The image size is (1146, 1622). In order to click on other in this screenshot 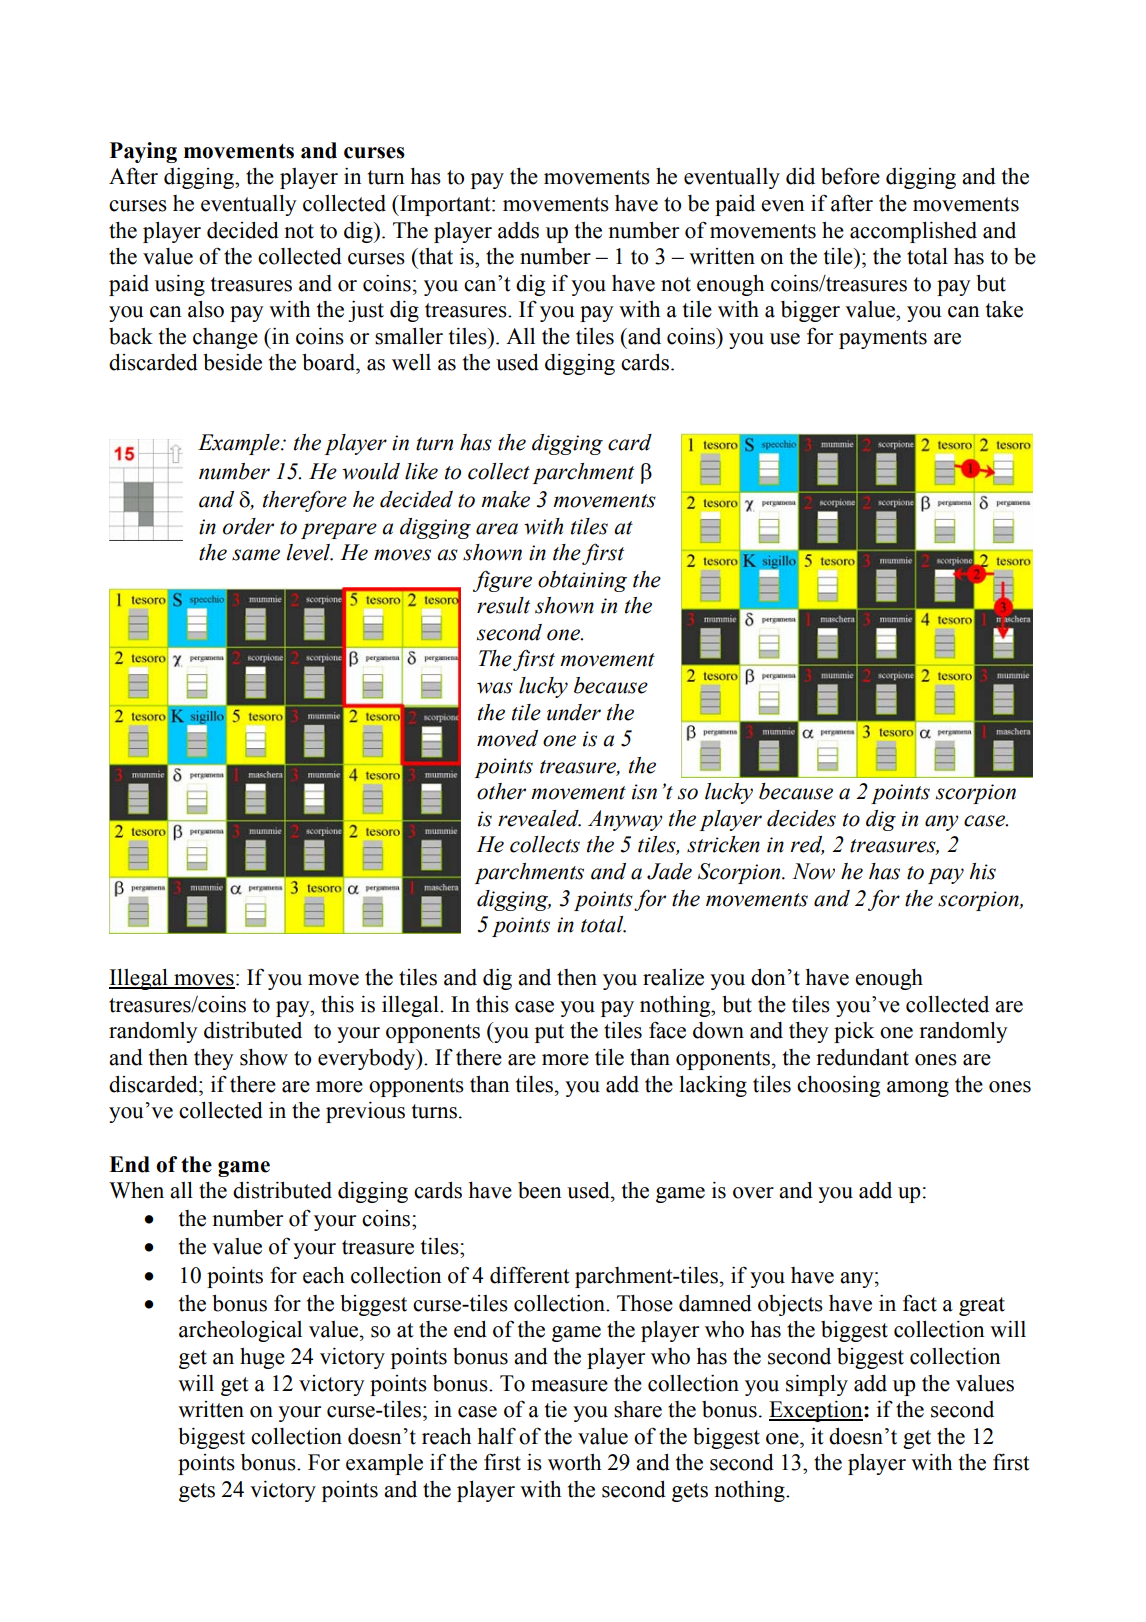, I will do `click(501, 791)`.
